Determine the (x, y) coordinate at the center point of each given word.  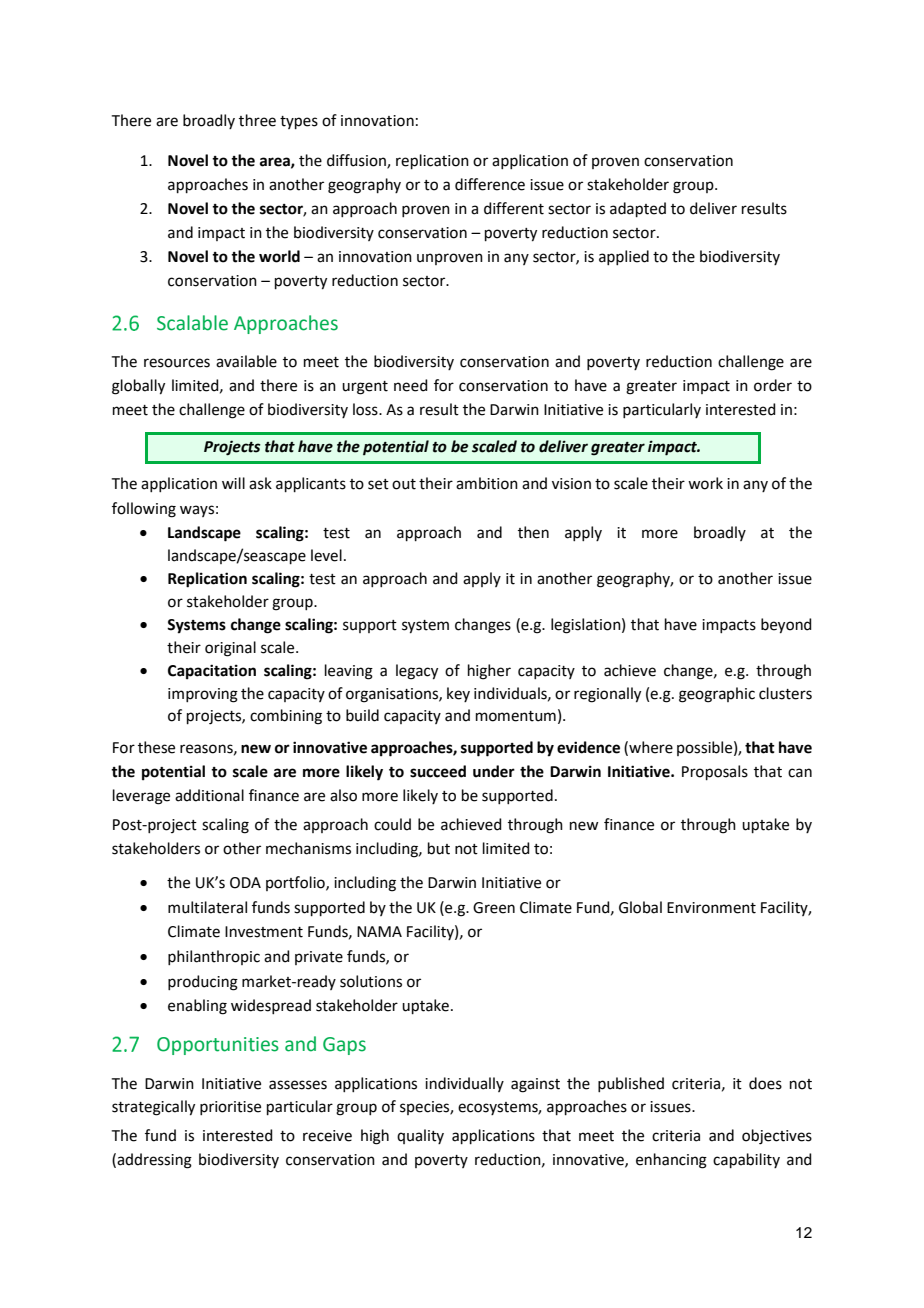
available (246, 361)
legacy (417, 672)
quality (420, 1136)
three (257, 120)
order (773, 385)
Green (494, 908)
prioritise (230, 1108)
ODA (245, 883)
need (411, 385)
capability (746, 1160)
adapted (638, 209)
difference (490, 184)
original (230, 649)
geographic (717, 695)
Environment (711, 908)
